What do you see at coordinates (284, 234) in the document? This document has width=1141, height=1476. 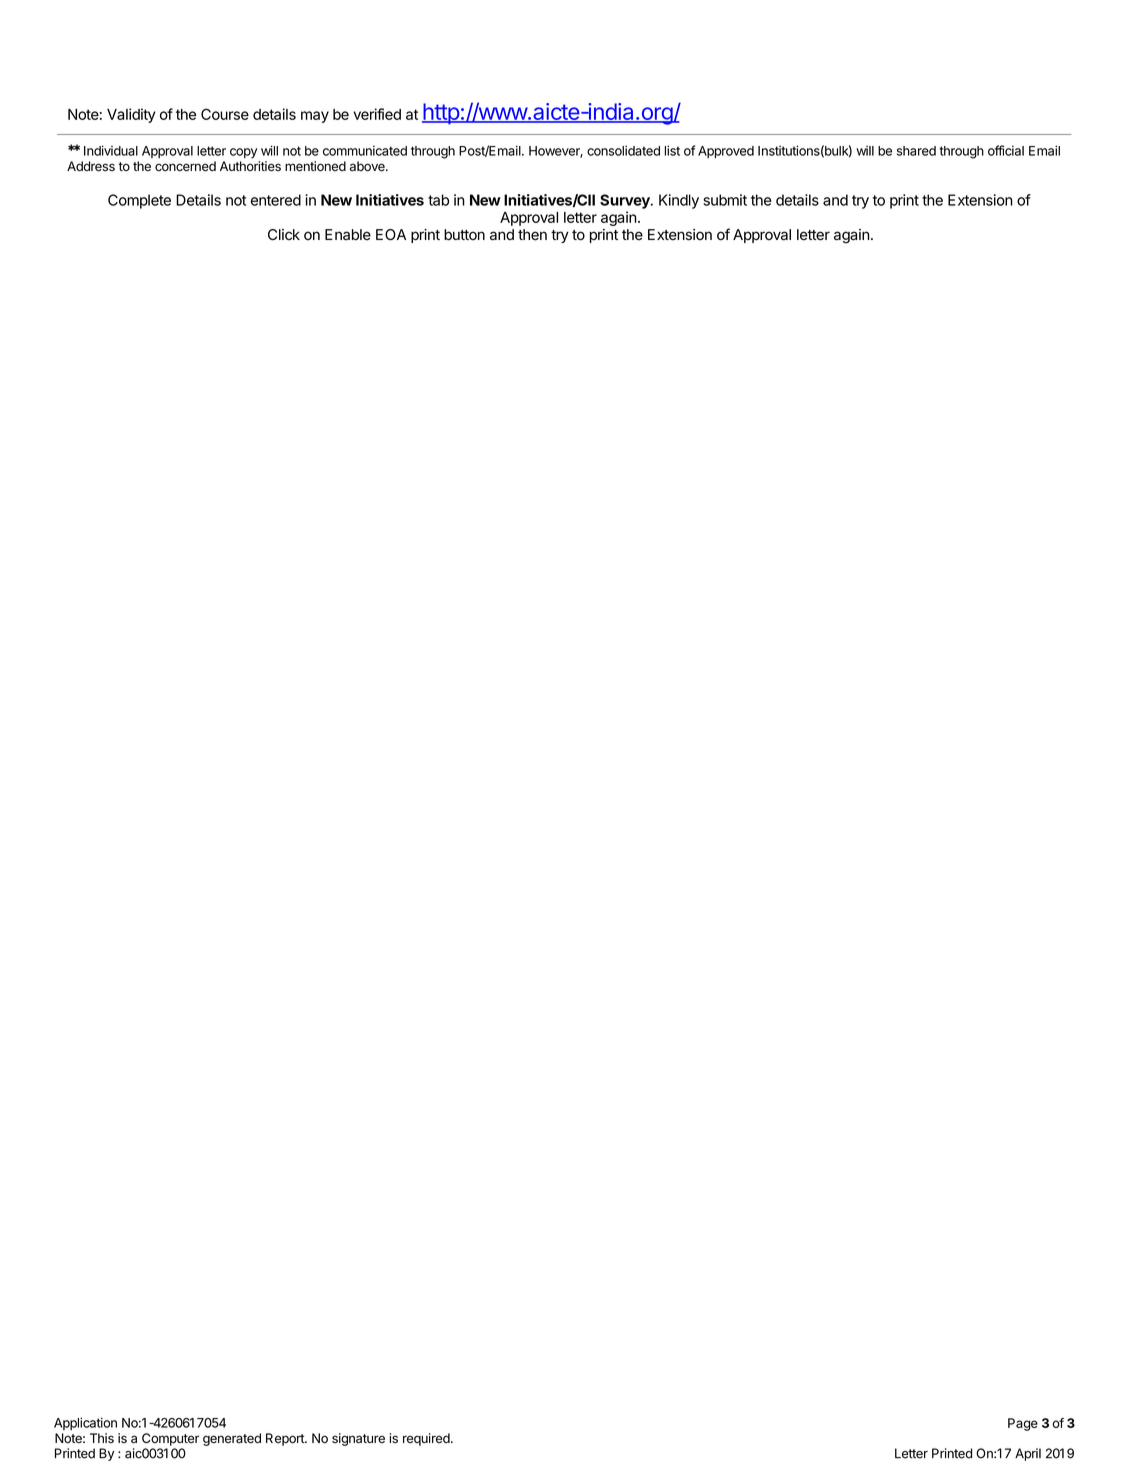 I see `Click` at bounding box center [284, 234].
